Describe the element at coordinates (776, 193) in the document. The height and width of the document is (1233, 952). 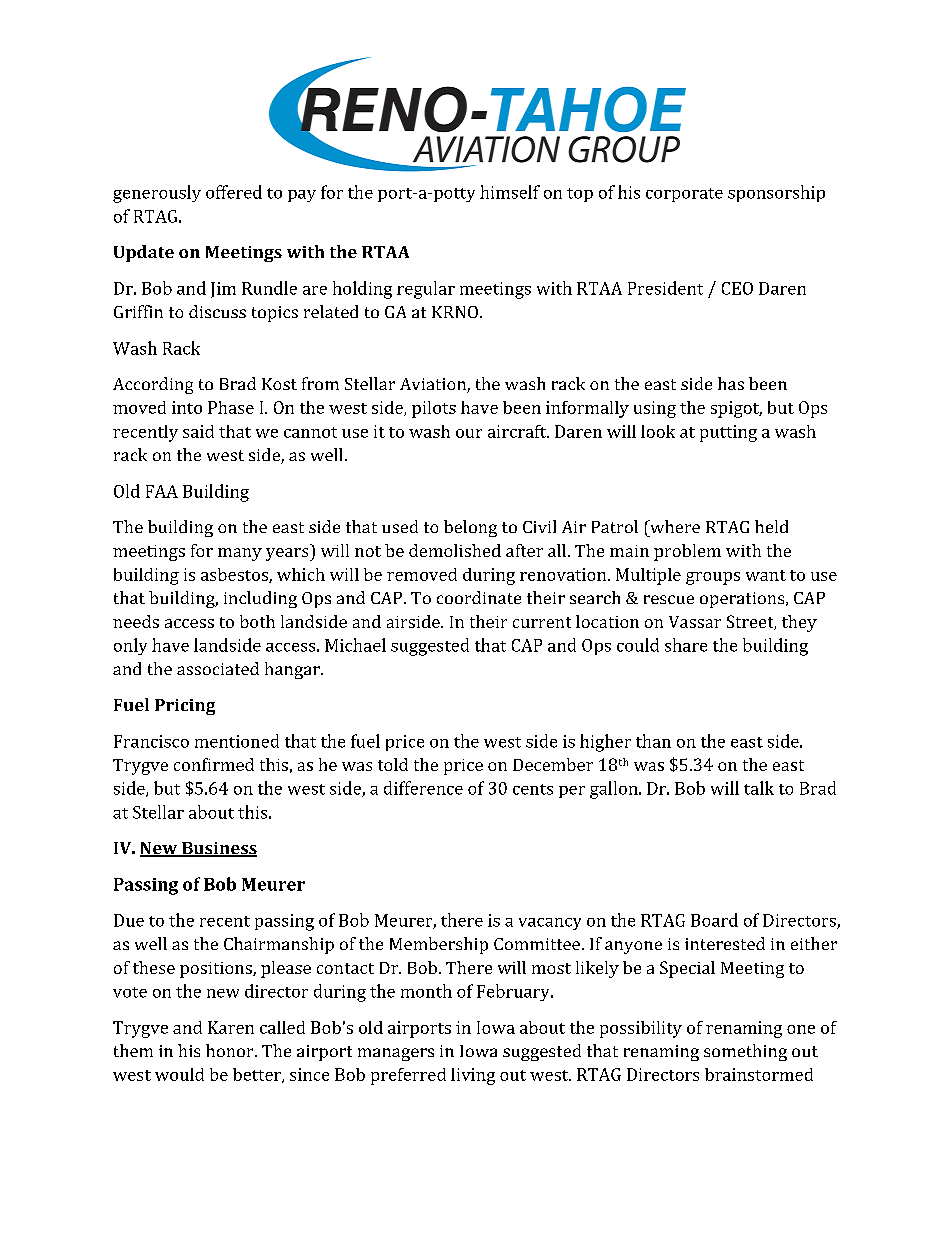
I see `sponsorship` at that location.
